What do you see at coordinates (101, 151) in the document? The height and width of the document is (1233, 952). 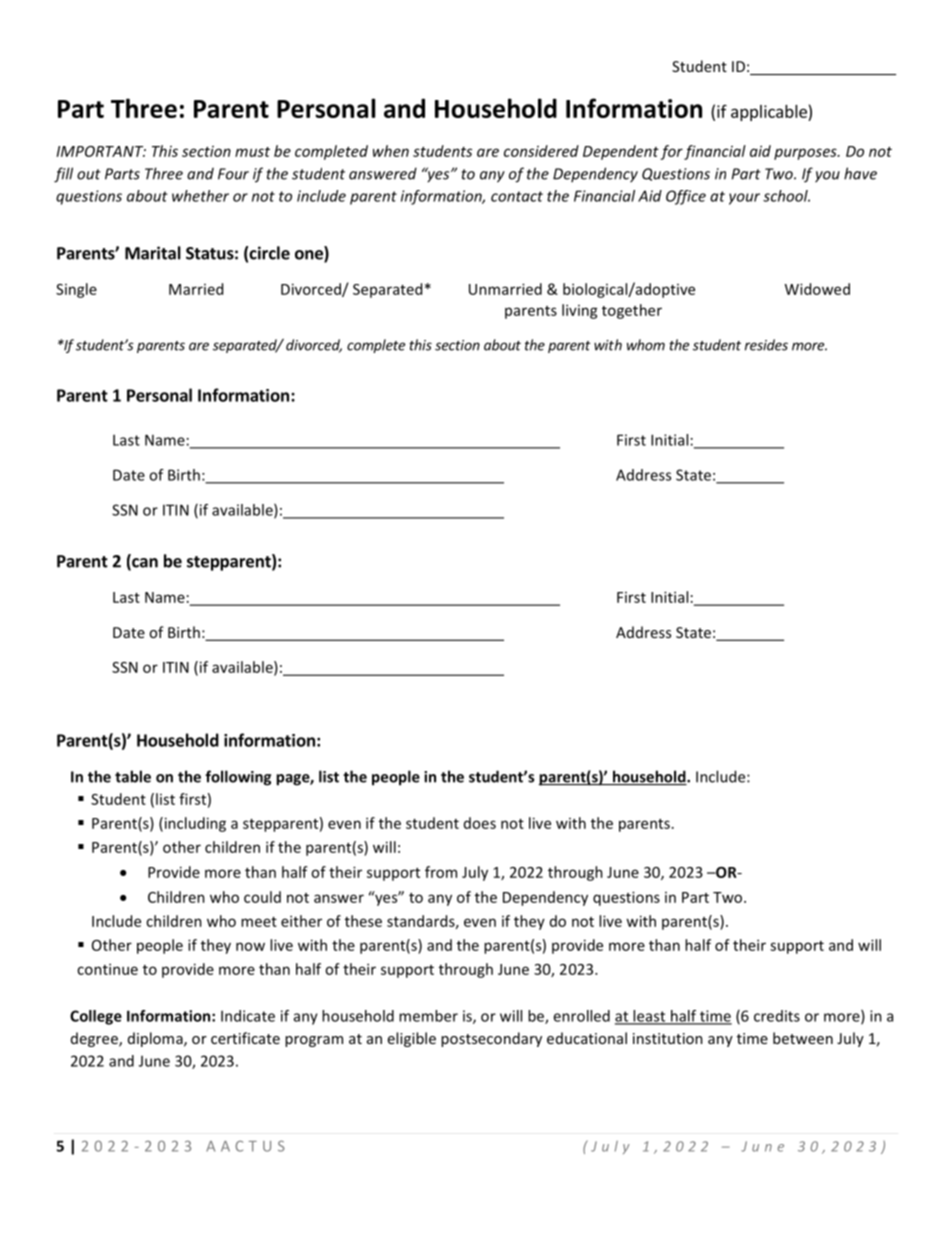 I see `IMPORTANT` at bounding box center [101, 151].
